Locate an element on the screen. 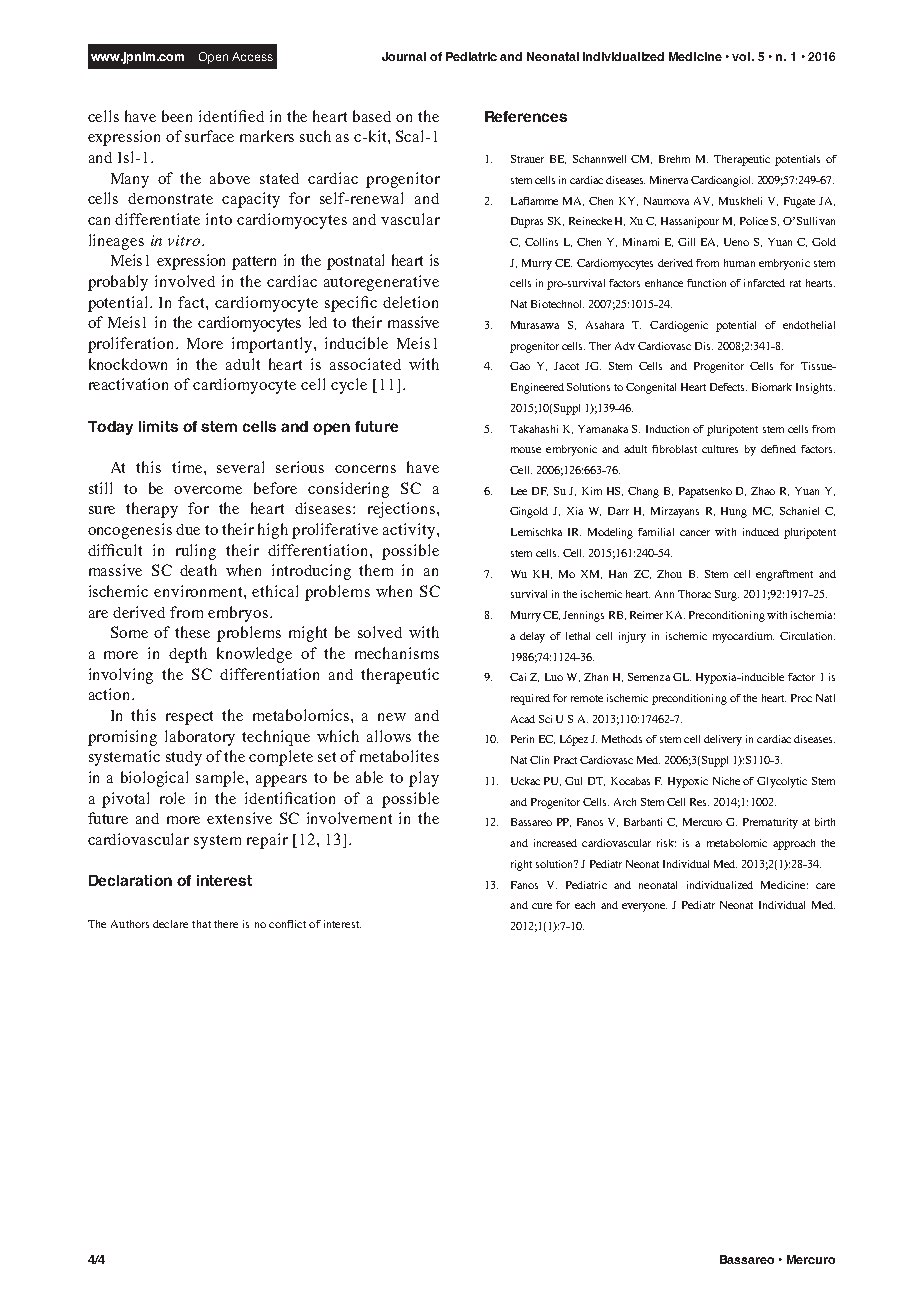  Zhao is located at coordinates (763, 491).
